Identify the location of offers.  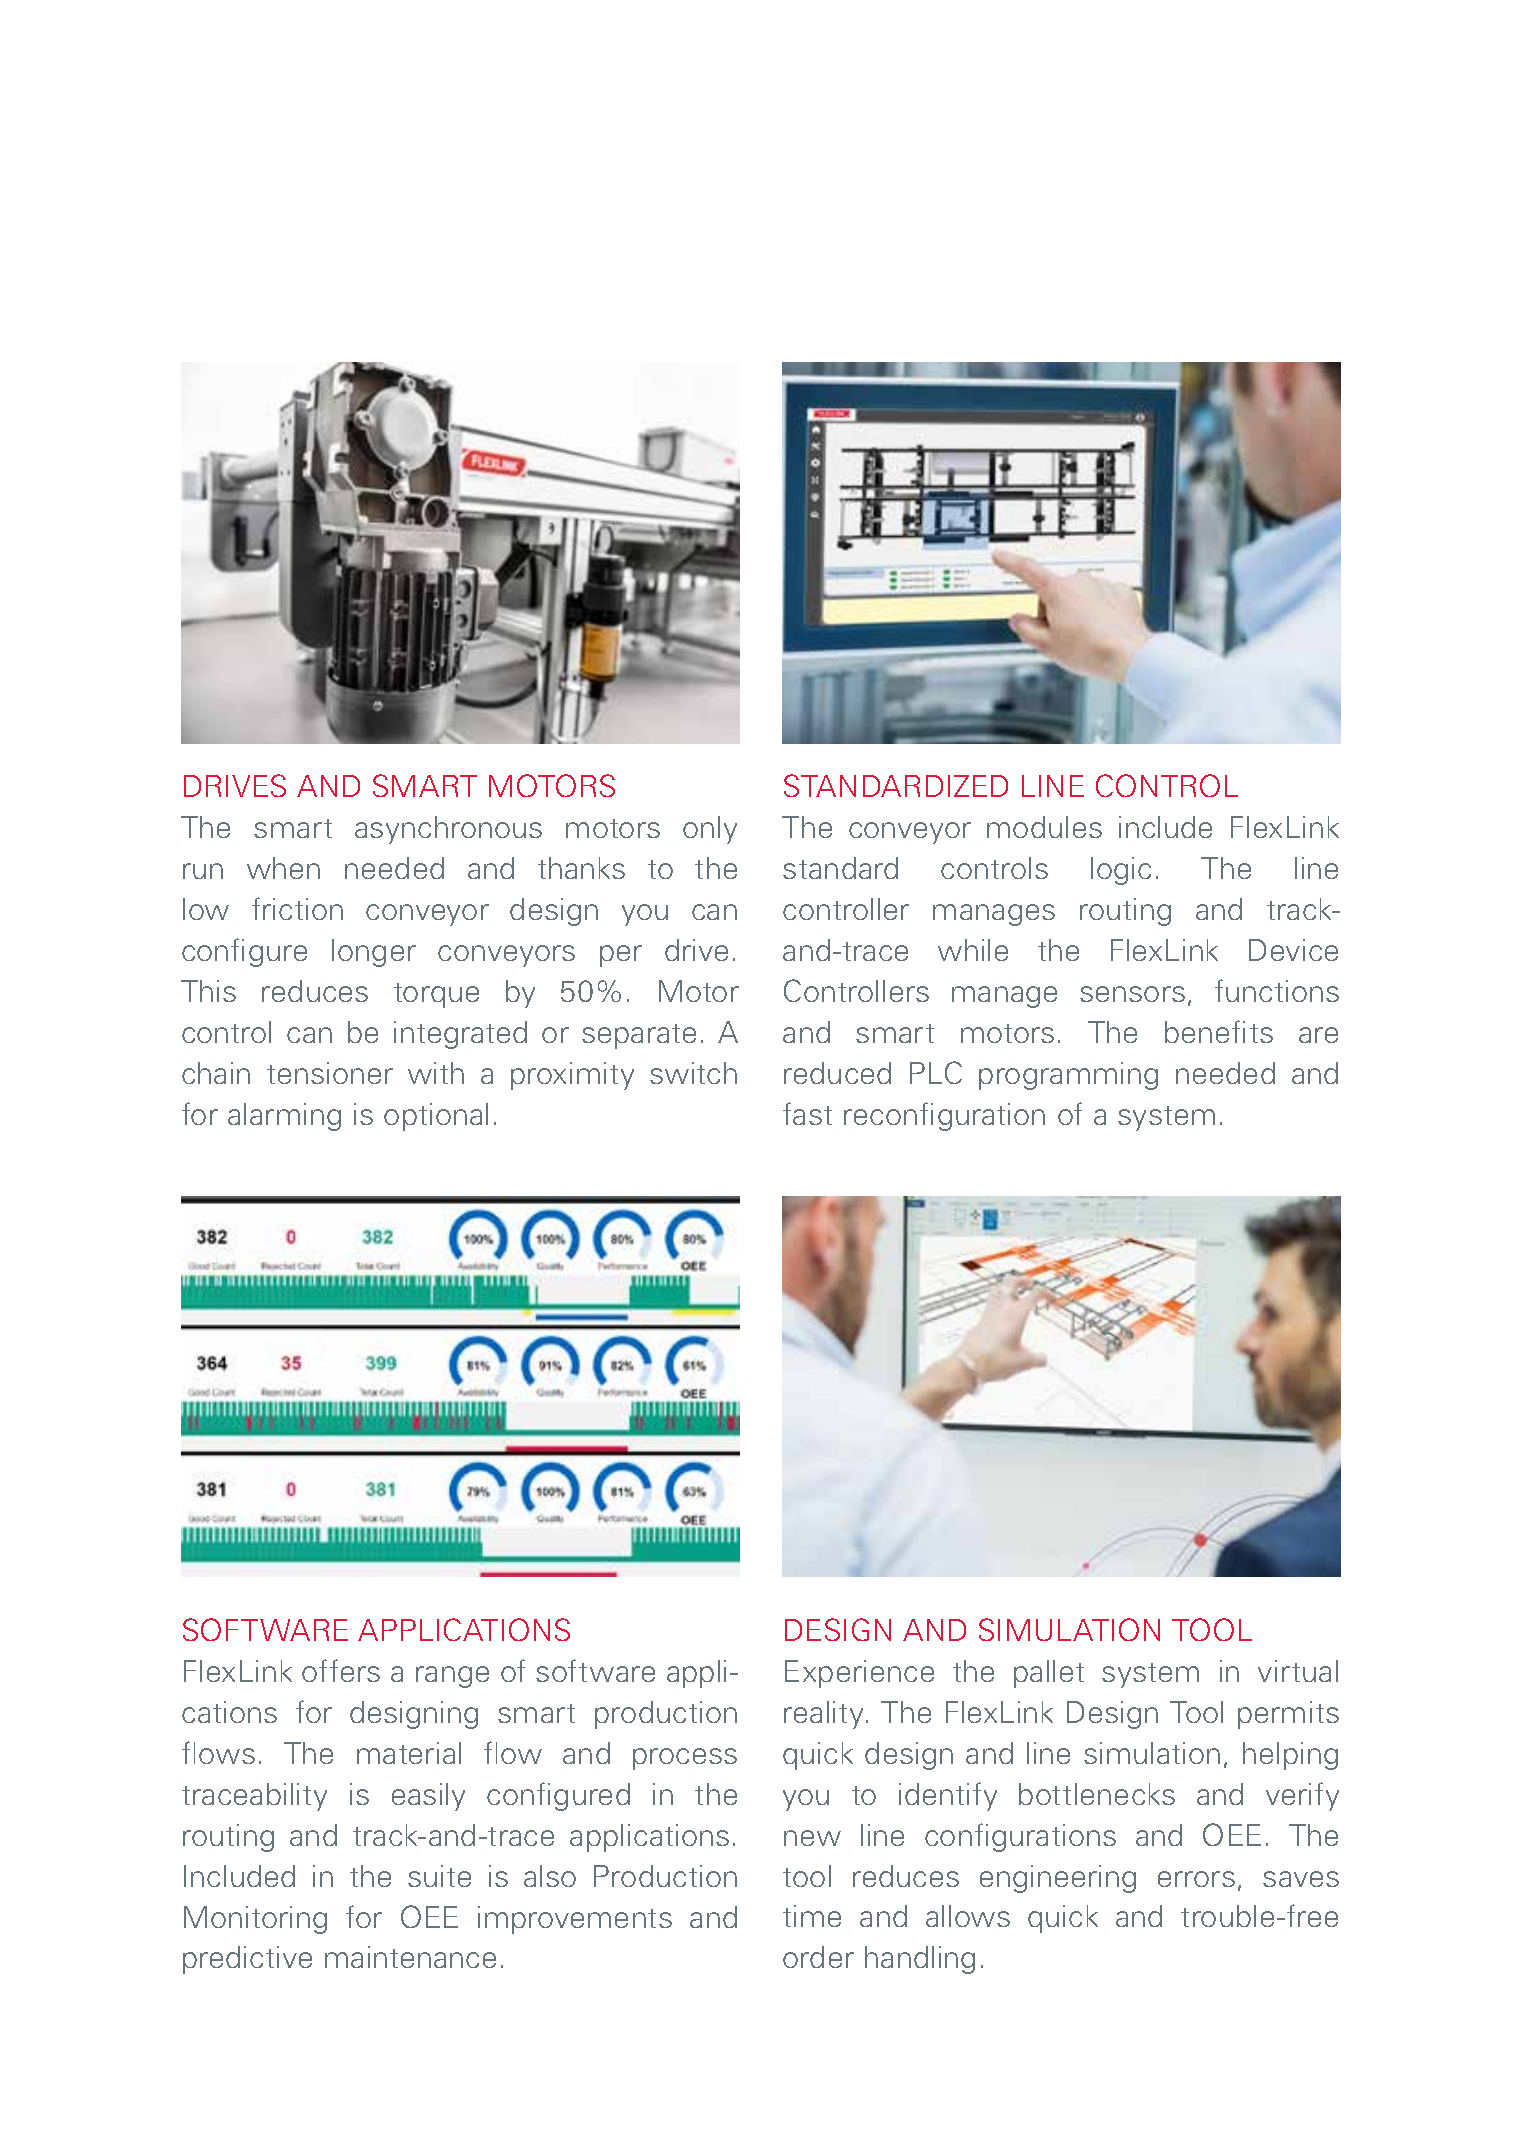
(341, 1670).
